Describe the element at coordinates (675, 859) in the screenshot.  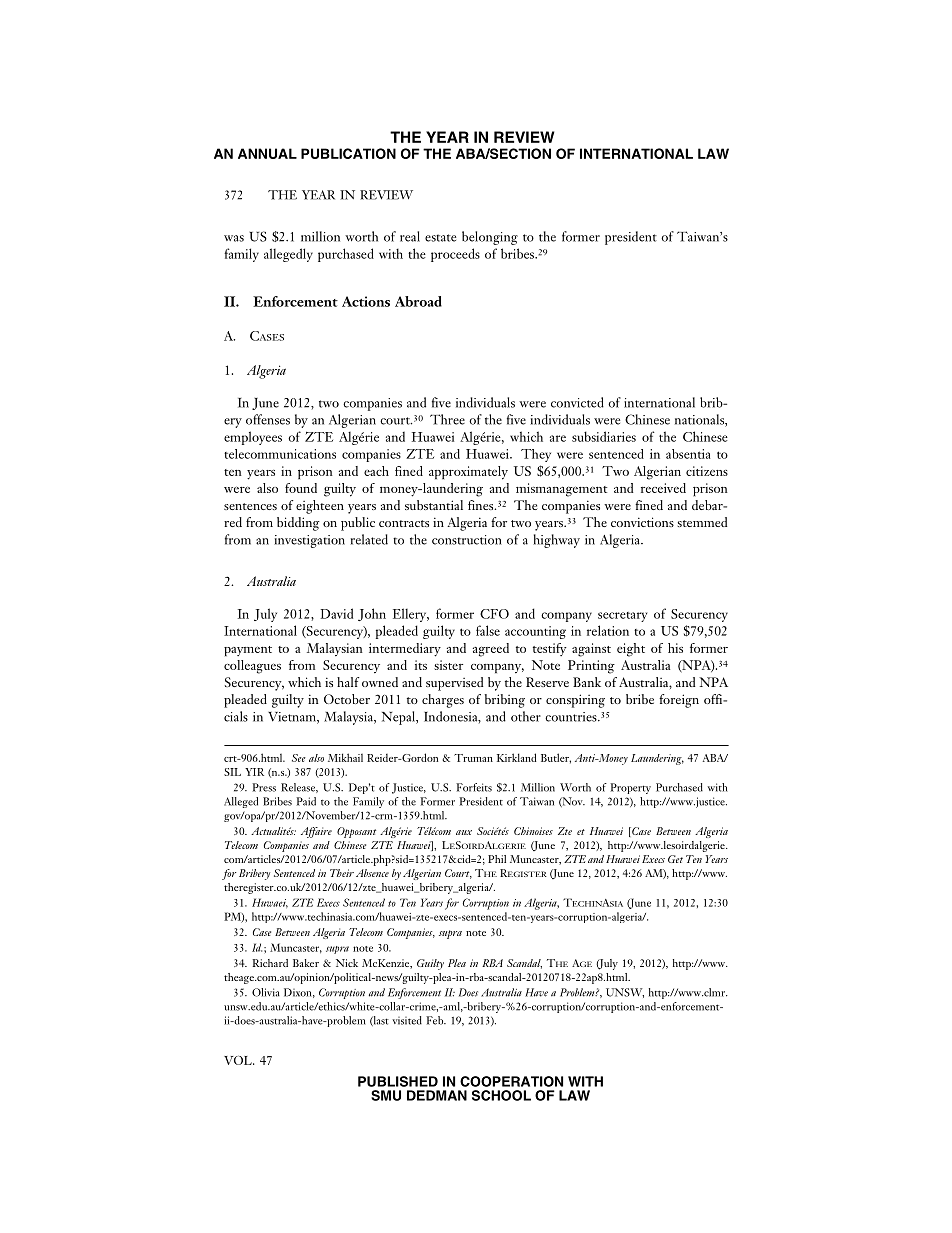
I see `Get` at that location.
